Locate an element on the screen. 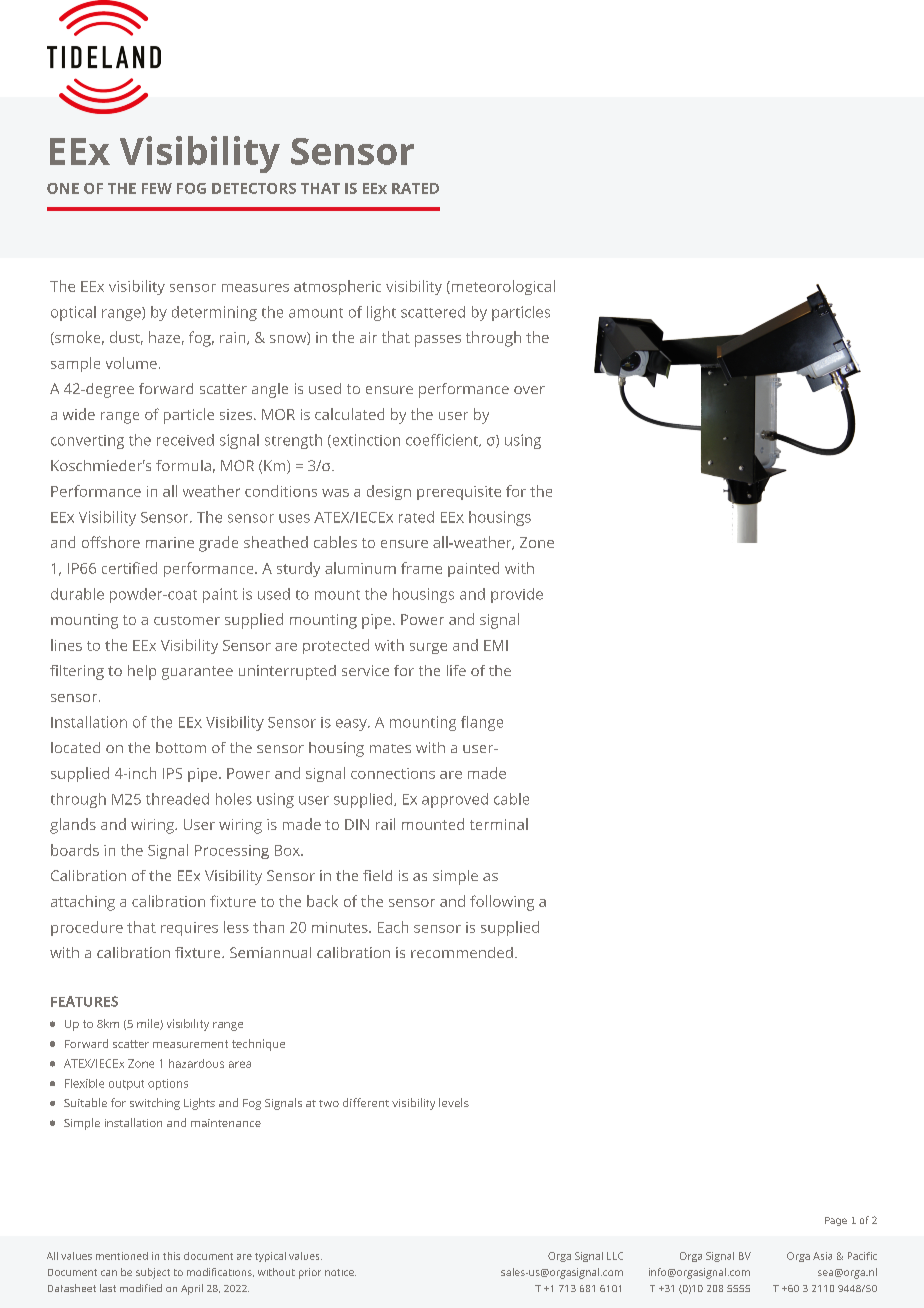 The width and height of the screenshot is (924, 1308). customer is located at coordinates (187, 620).
